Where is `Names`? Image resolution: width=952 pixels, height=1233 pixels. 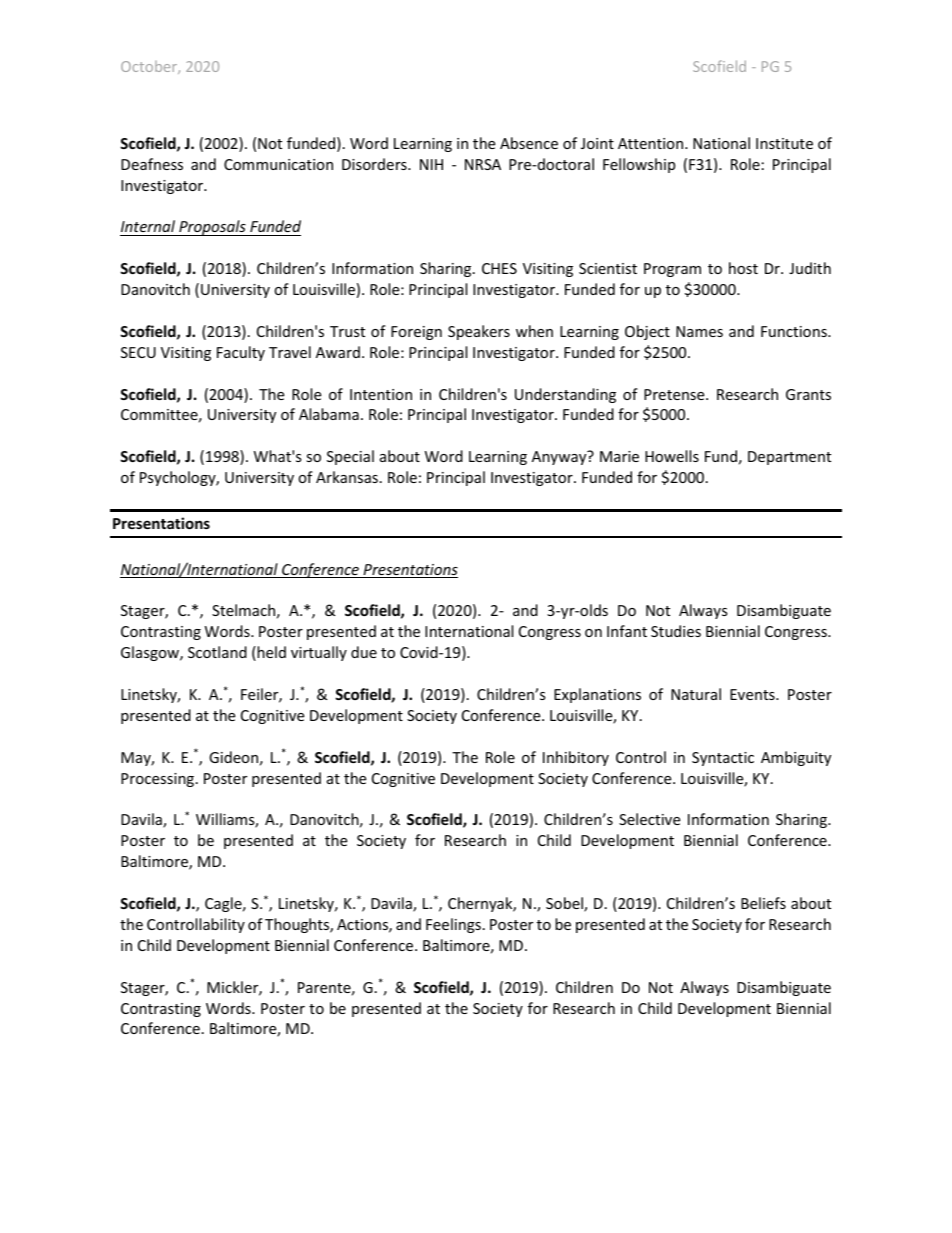
Names is located at coordinates (699, 331).
